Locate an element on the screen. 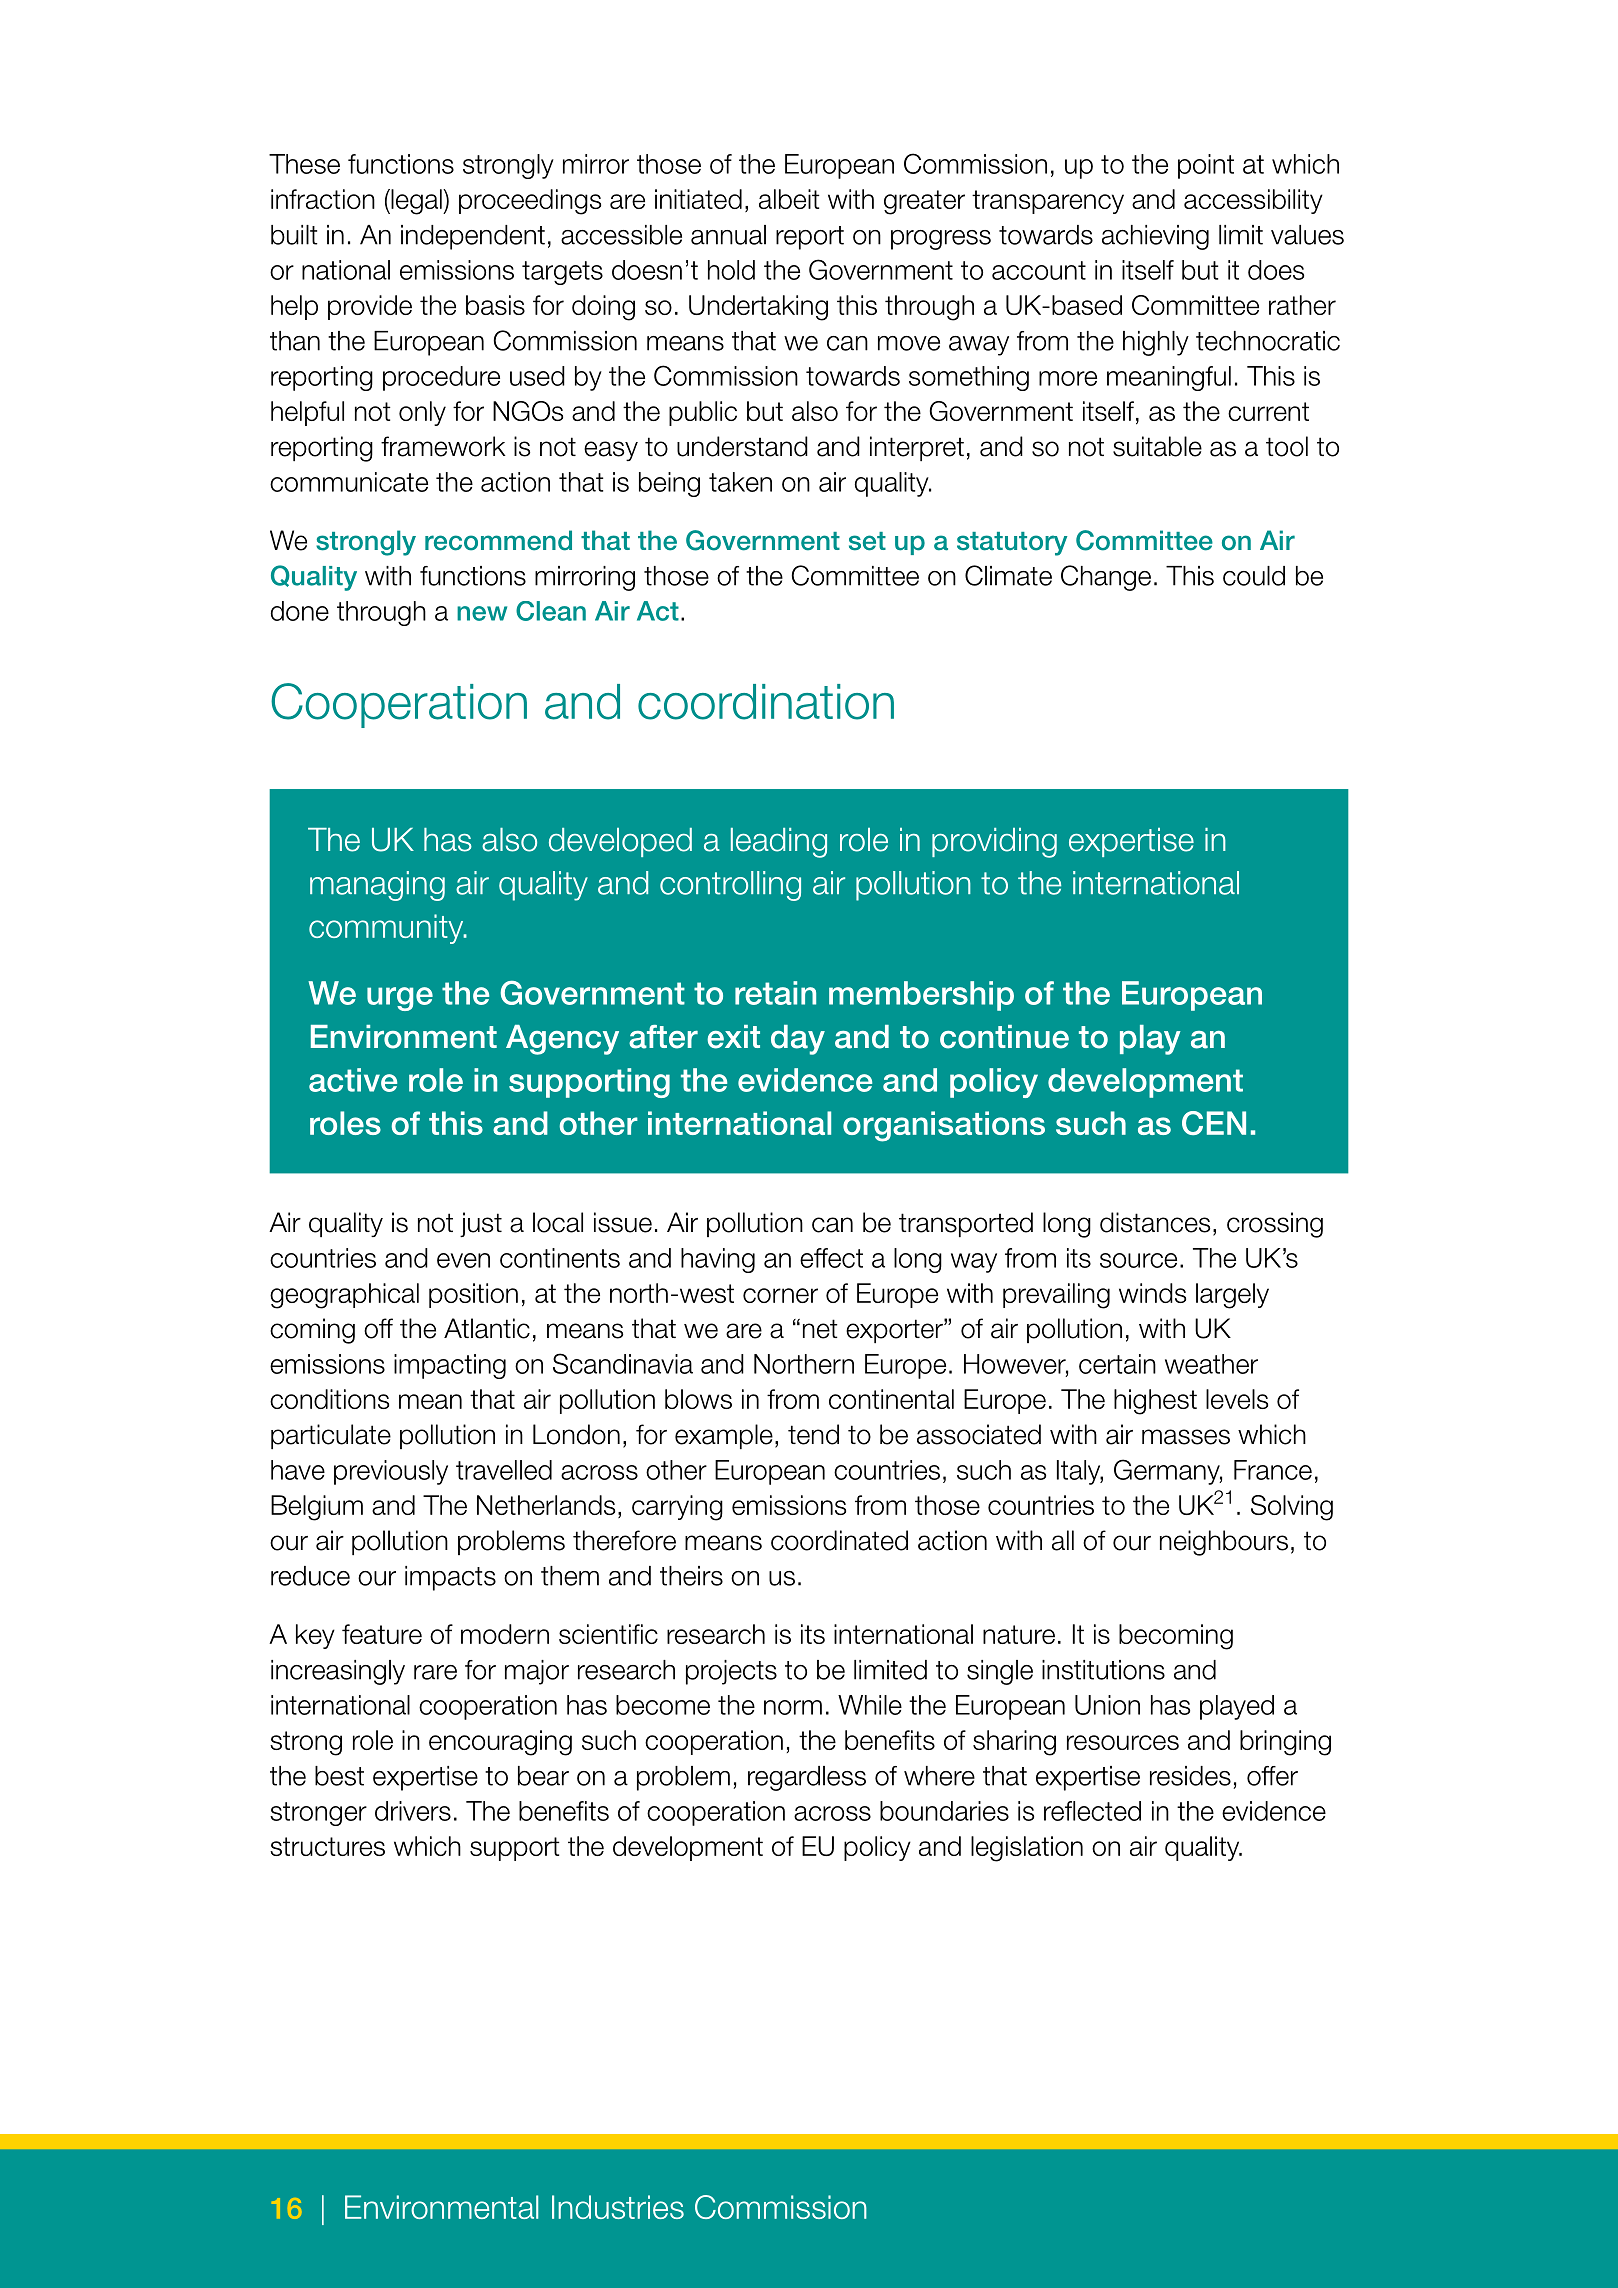 The image size is (1618, 2288). albeit is located at coordinates (789, 199).
